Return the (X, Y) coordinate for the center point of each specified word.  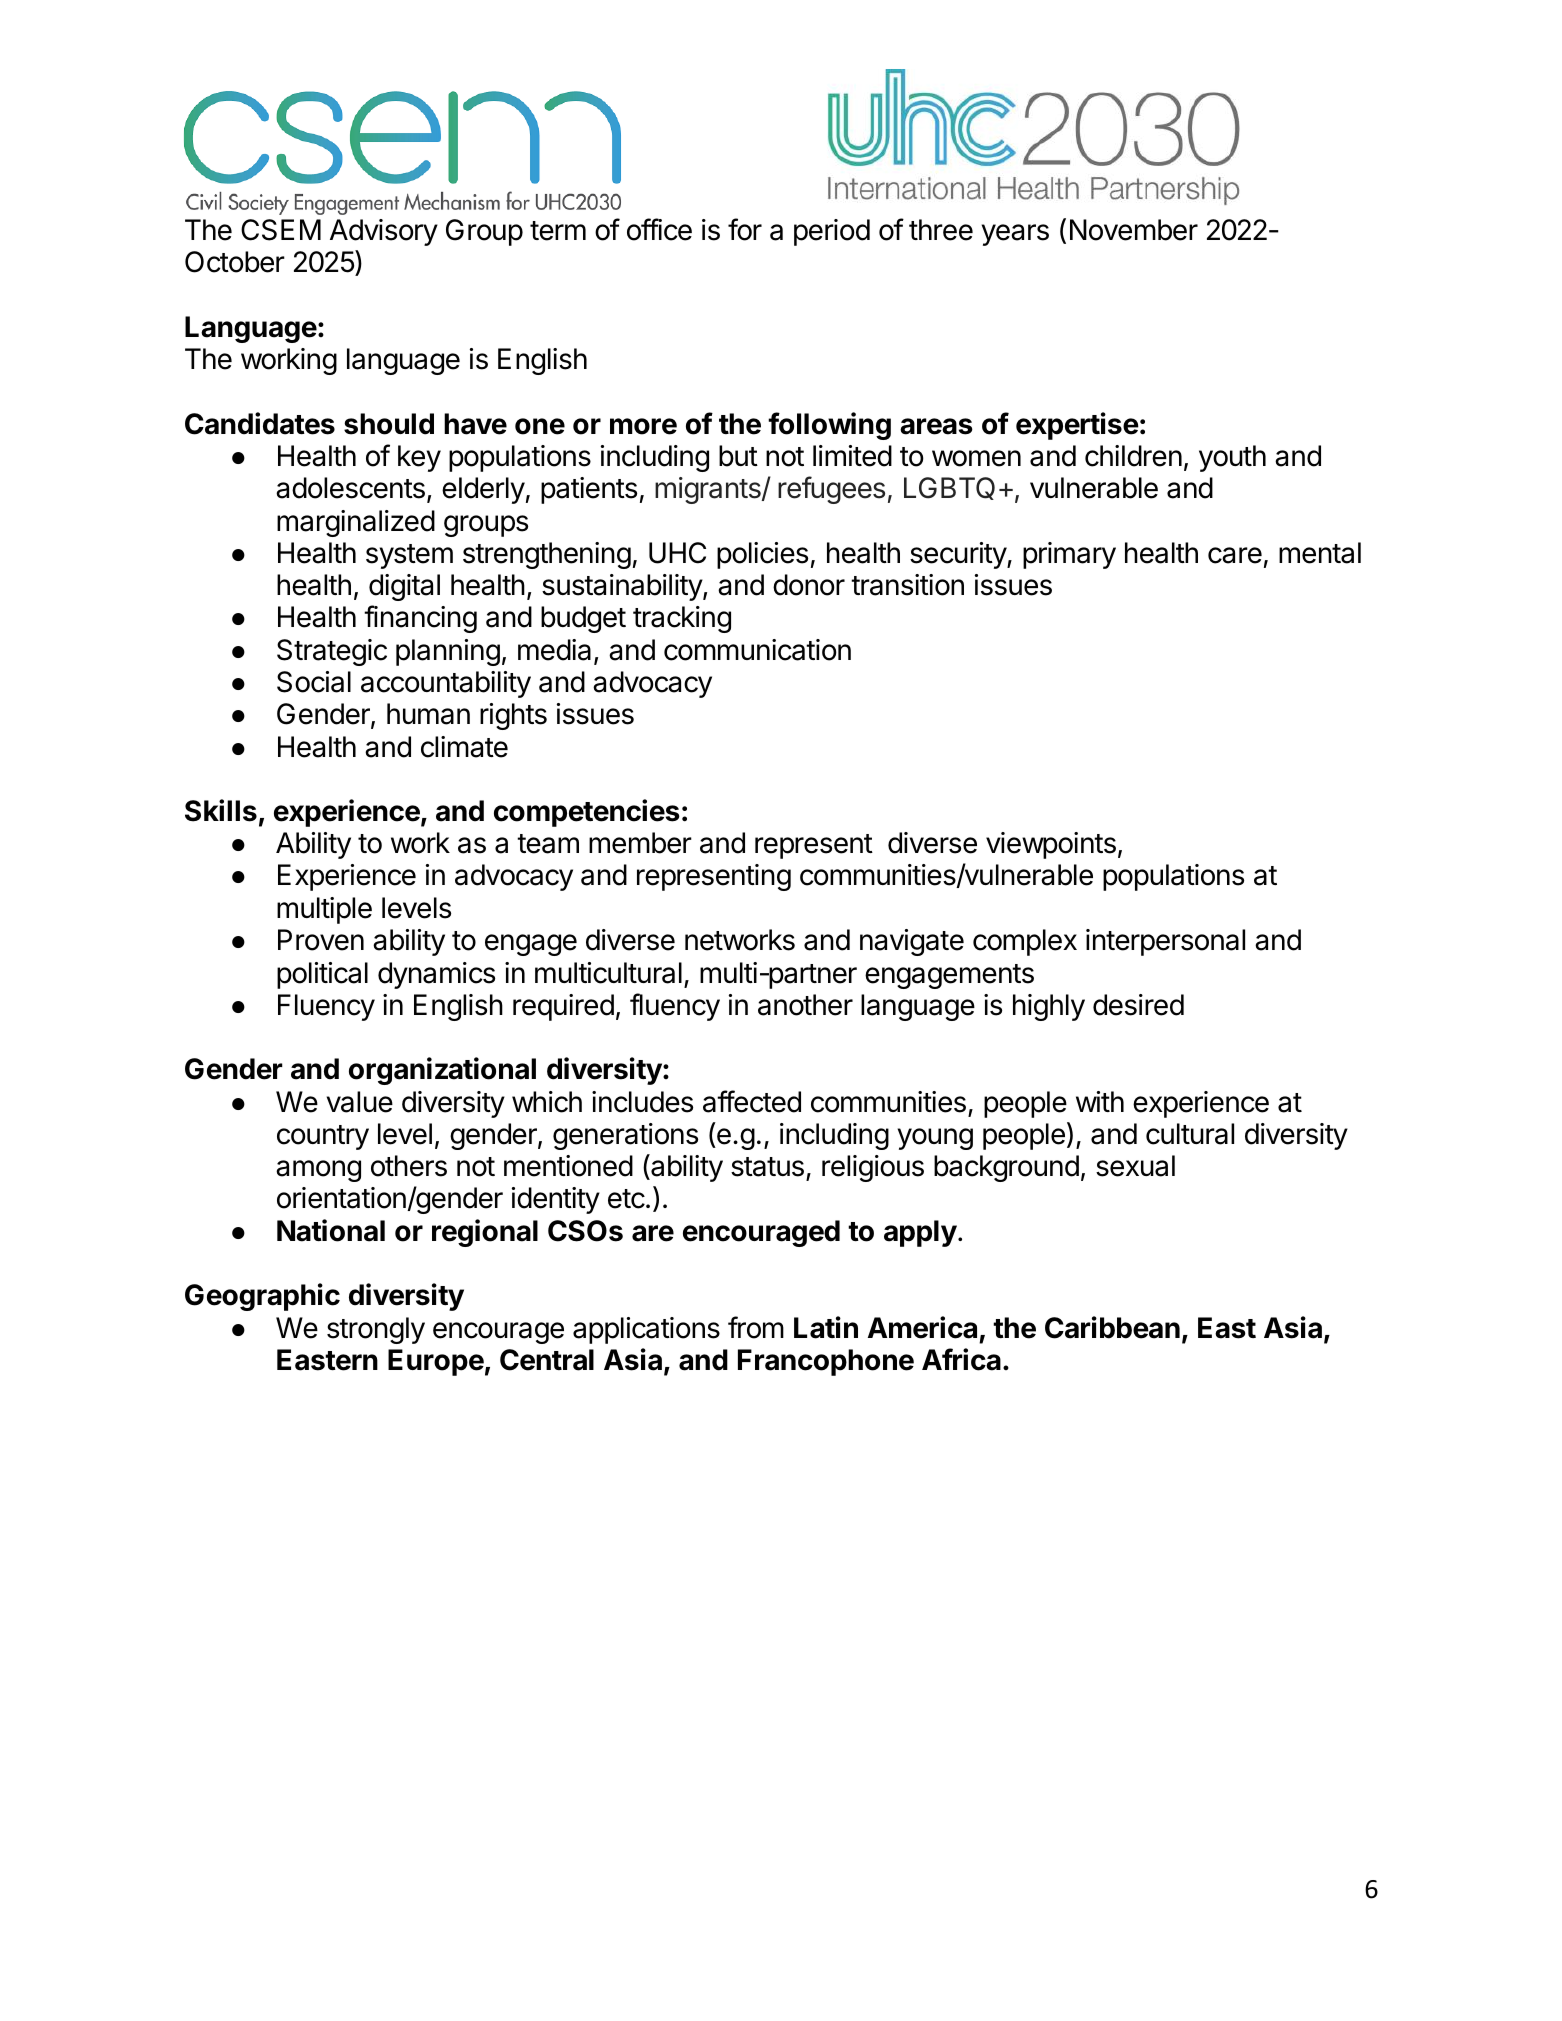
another (805, 1005)
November (1134, 230)
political (322, 975)
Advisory (384, 232)
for (745, 229)
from (756, 1327)
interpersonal (1165, 942)
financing (420, 619)
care (1235, 555)
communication (757, 650)
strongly (376, 1330)
